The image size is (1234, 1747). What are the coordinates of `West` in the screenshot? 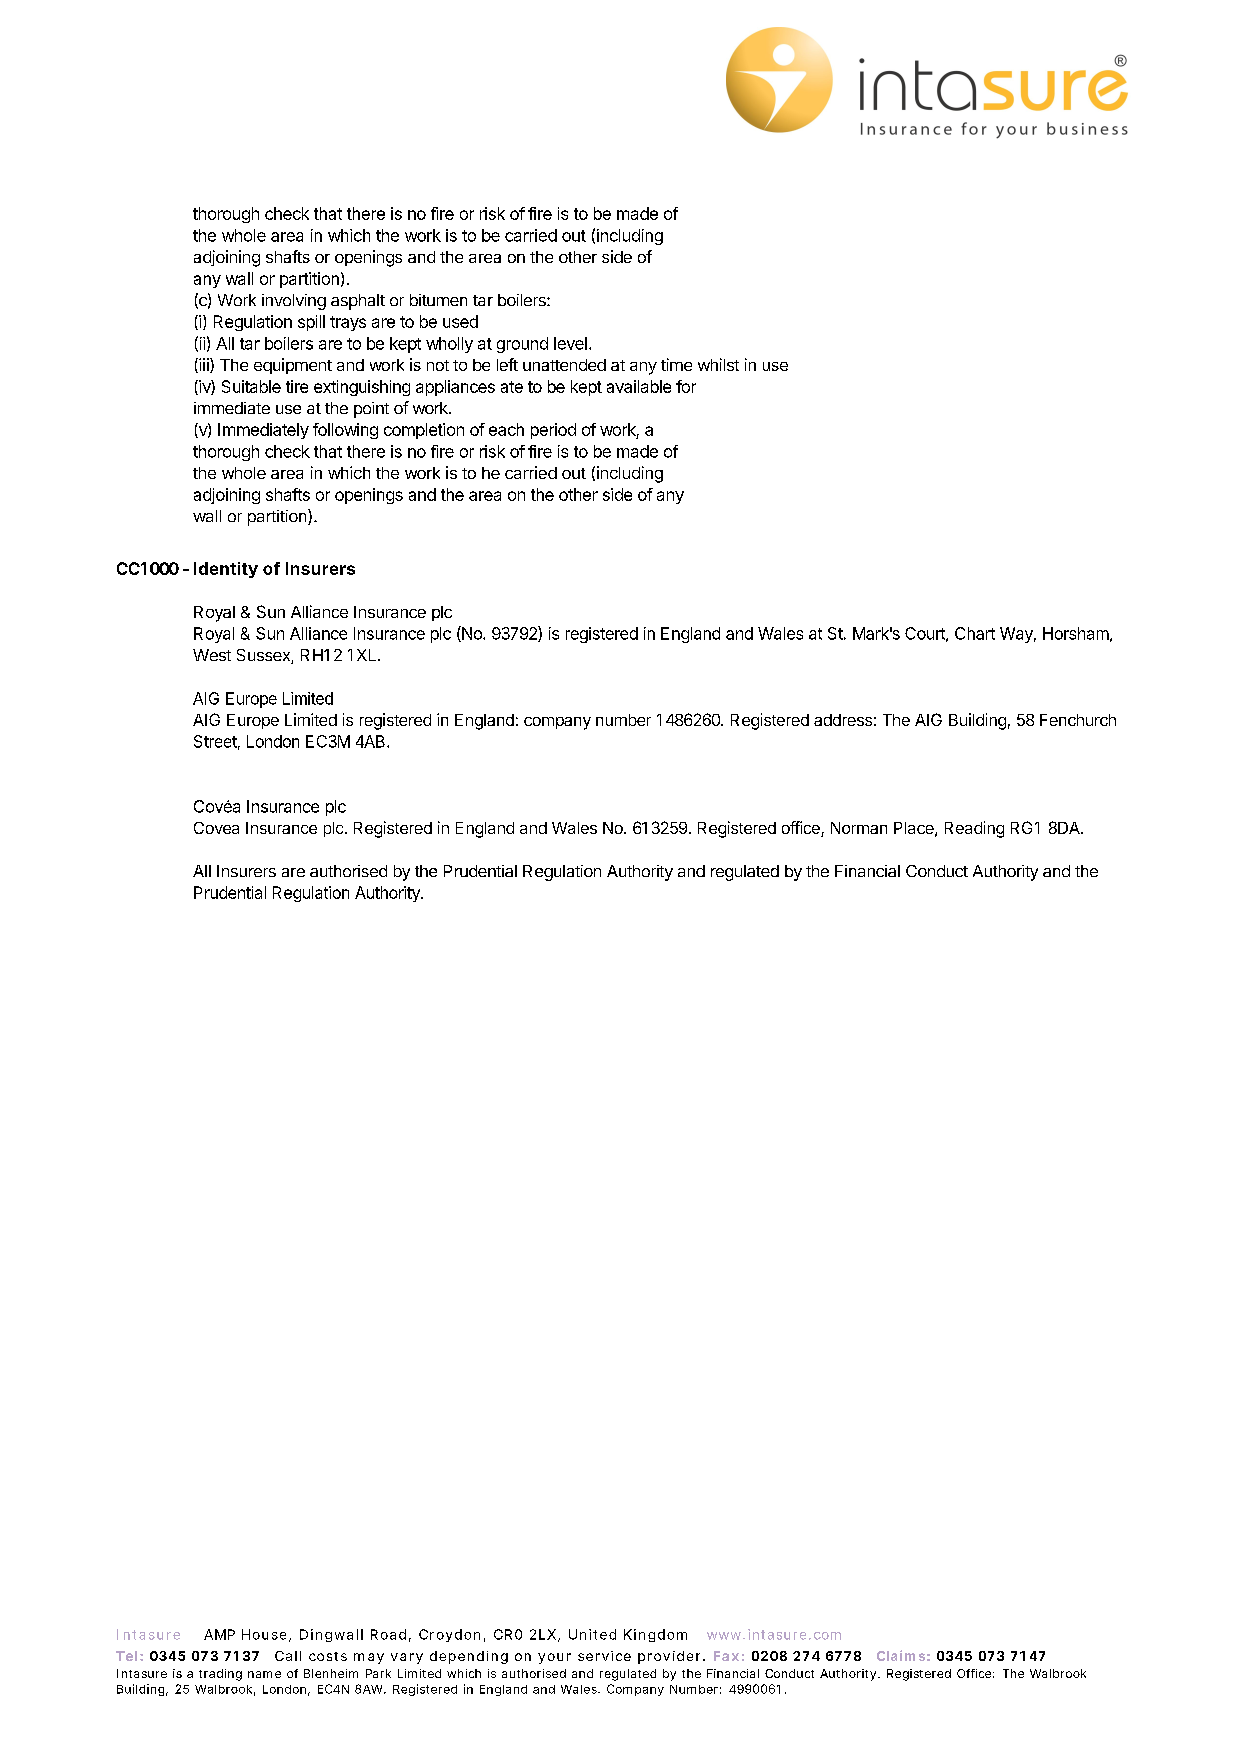 It's located at (212, 655).
